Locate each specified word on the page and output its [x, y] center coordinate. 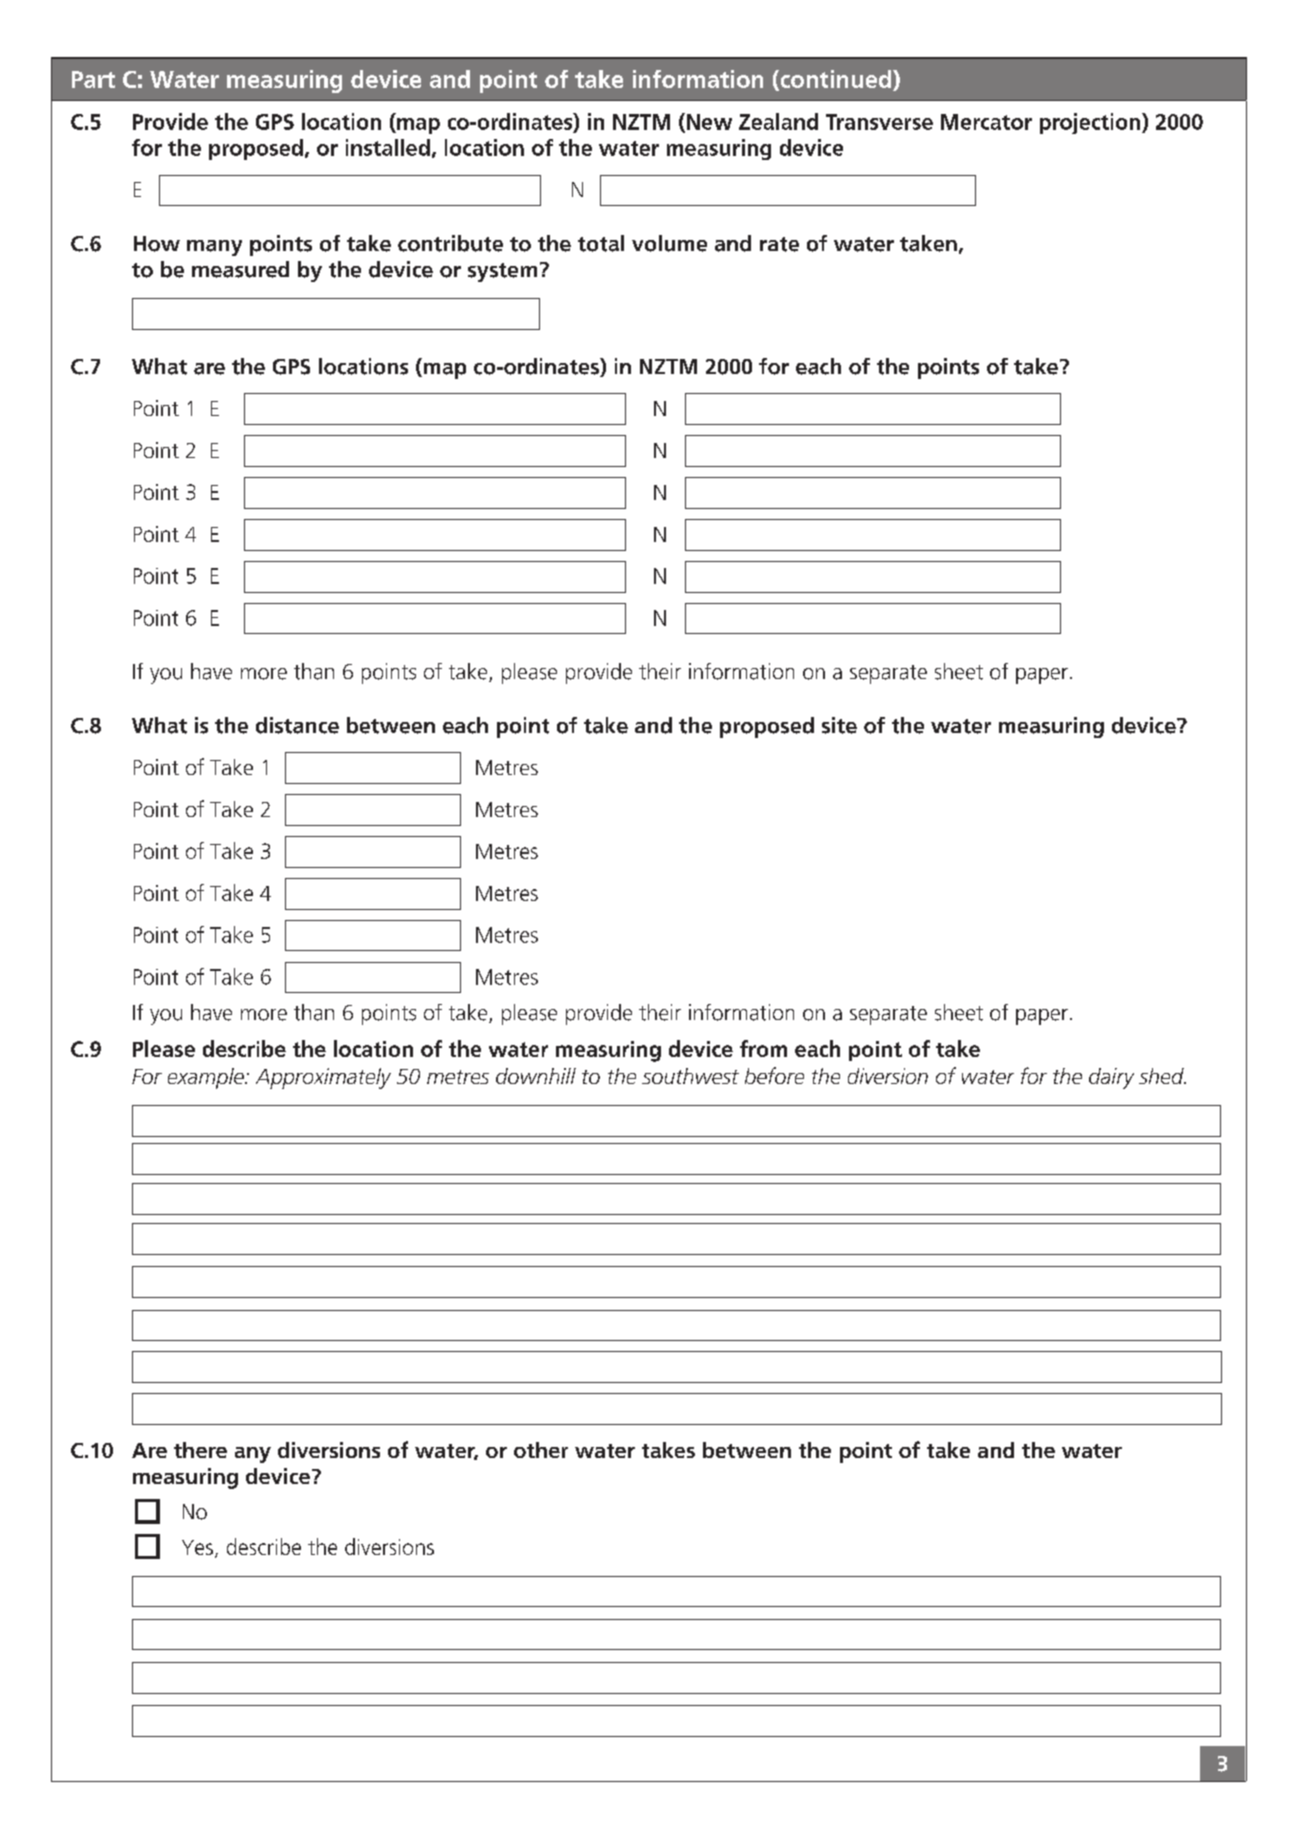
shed [1162, 1076]
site [839, 725]
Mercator [986, 122]
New [709, 122]
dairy [1111, 1078]
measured [240, 269]
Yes [197, 1547]
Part [93, 79]
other [541, 1450]
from [763, 1048]
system [502, 272]
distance [297, 725]
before [774, 1075]
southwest [690, 1076]
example [207, 1078]
